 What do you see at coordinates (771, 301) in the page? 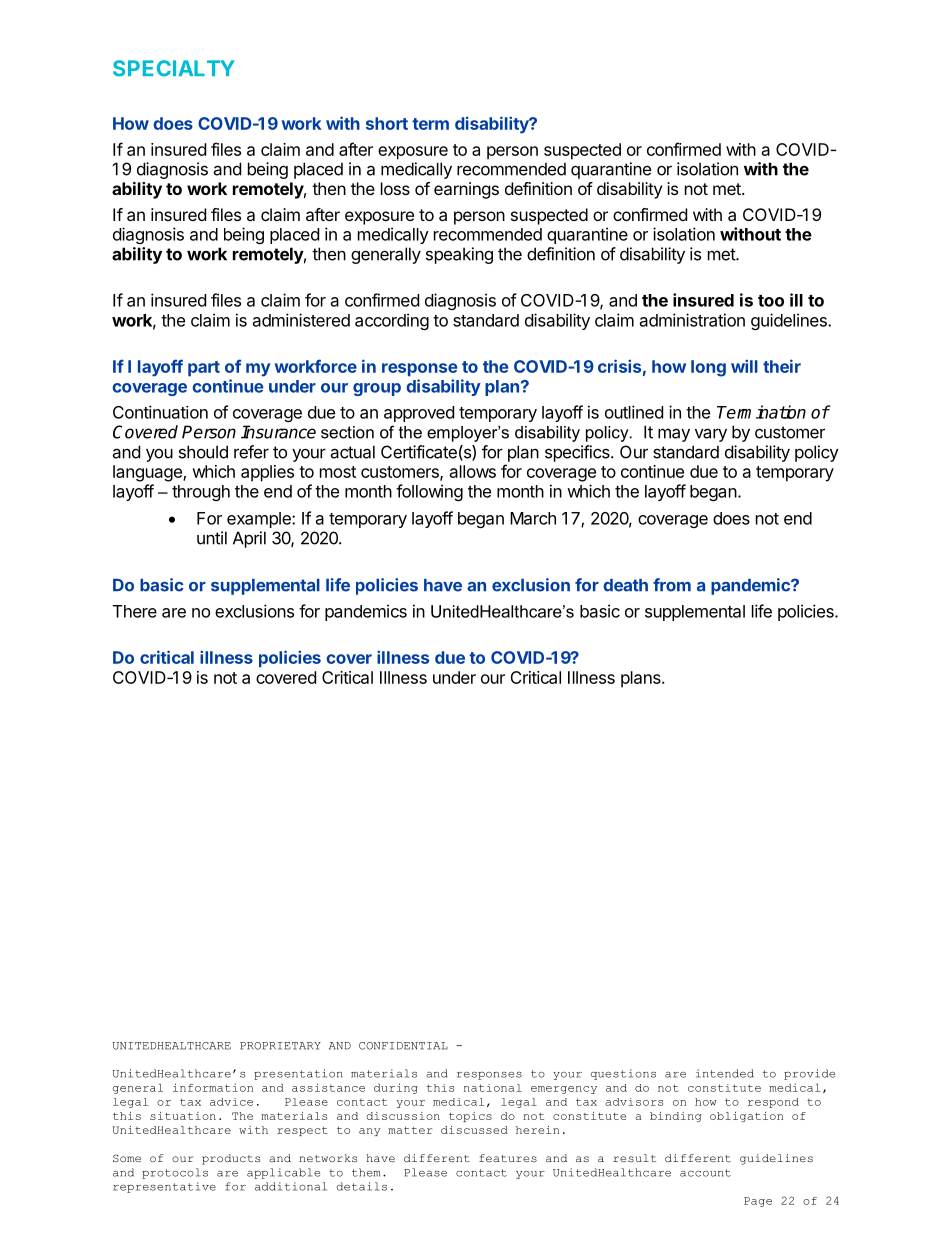
I see `too` at bounding box center [771, 301].
